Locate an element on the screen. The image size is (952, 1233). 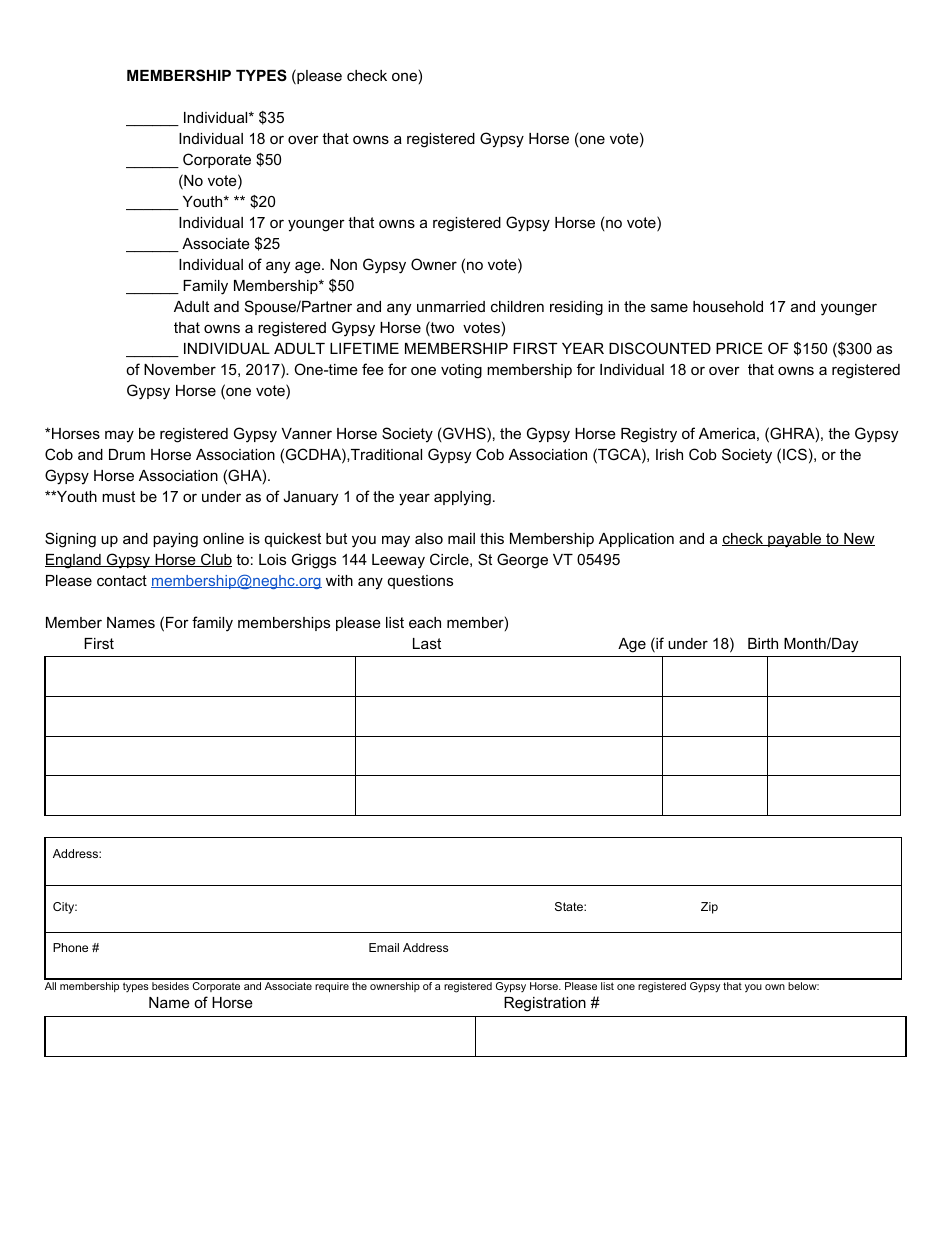
November is located at coordinates (180, 369).
